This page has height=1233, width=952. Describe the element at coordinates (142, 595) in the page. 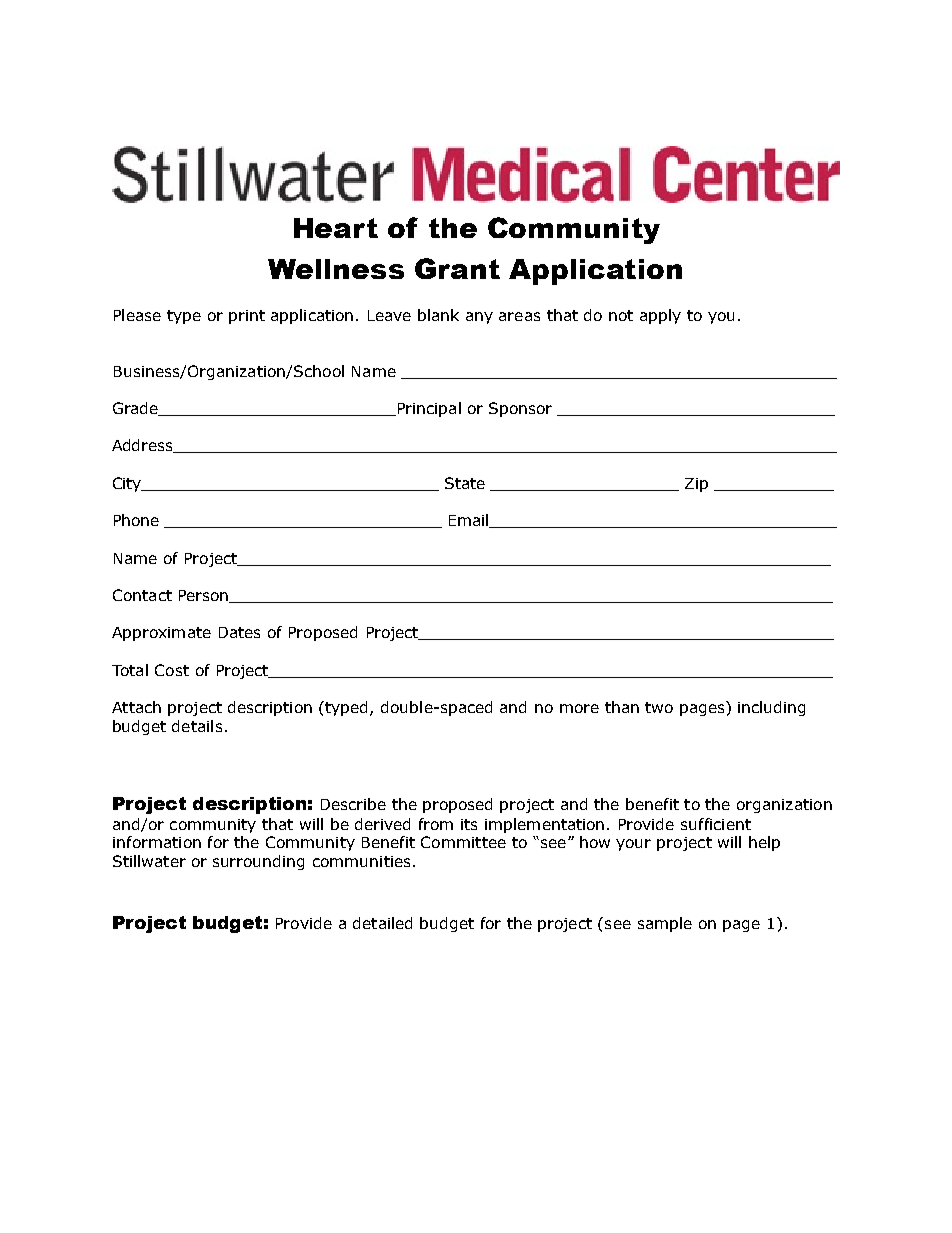

I see `Contact` at that location.
